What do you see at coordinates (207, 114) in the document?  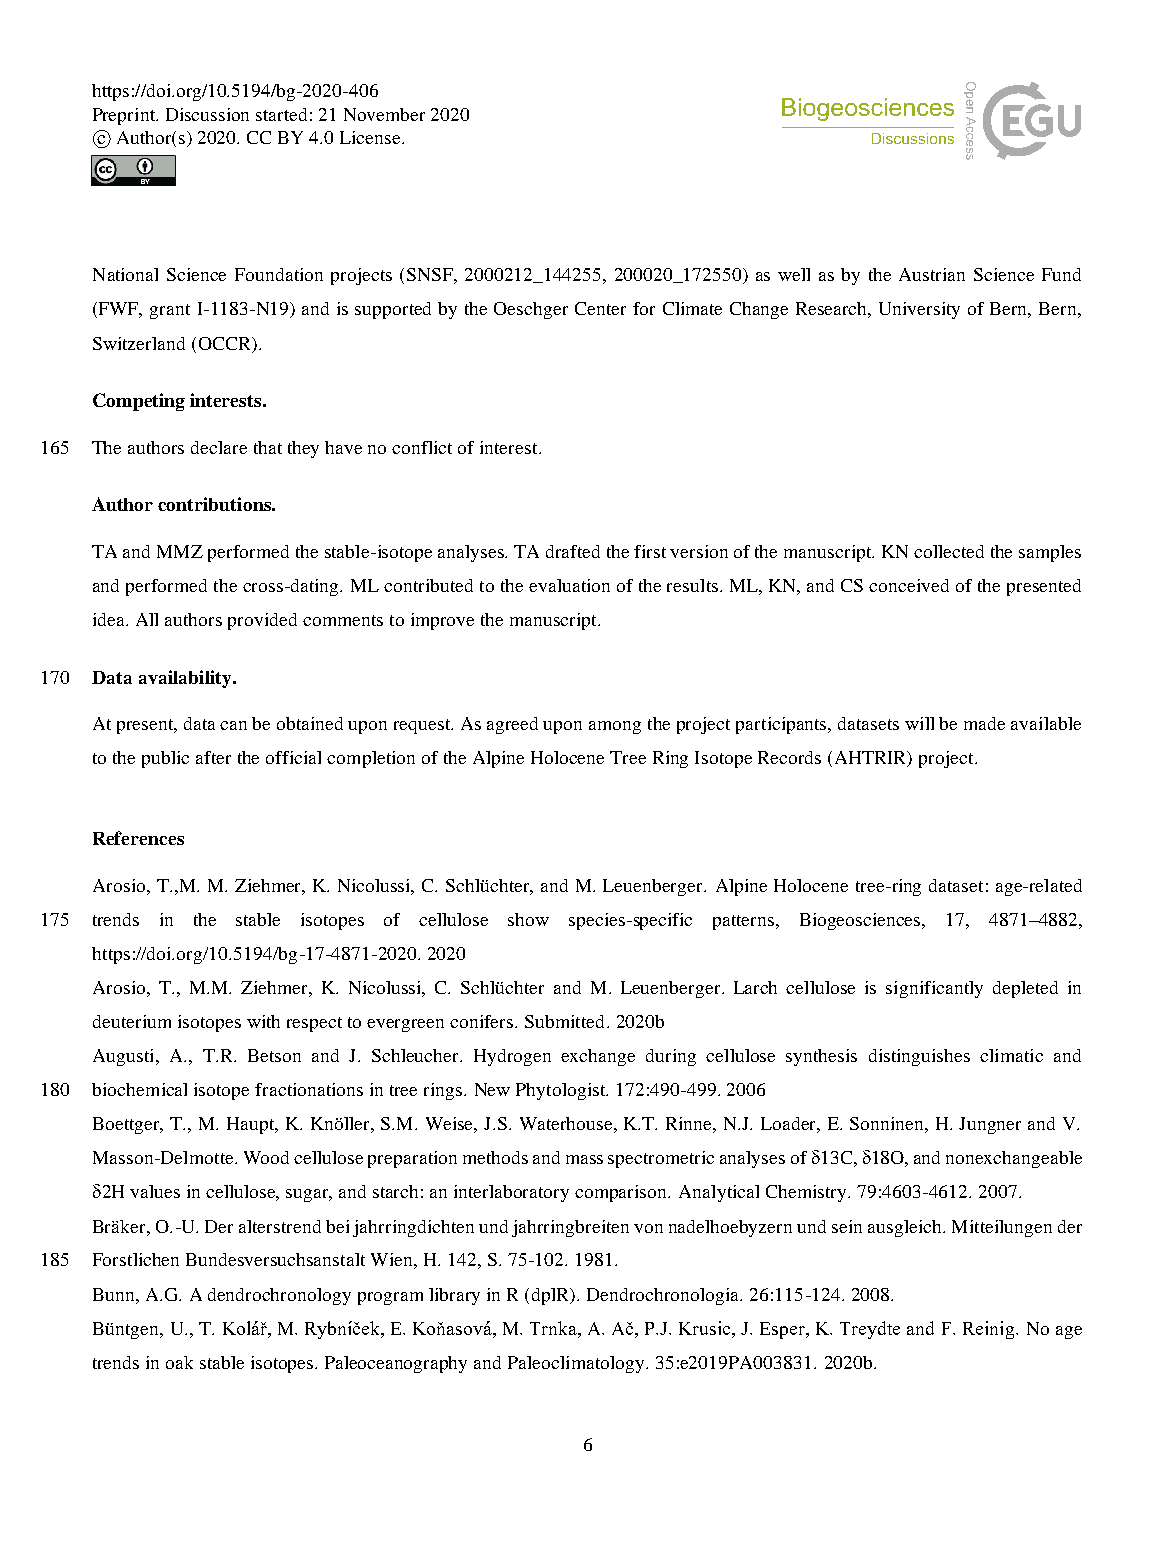 I see `Discussion` at bounding box center [207, 114].
